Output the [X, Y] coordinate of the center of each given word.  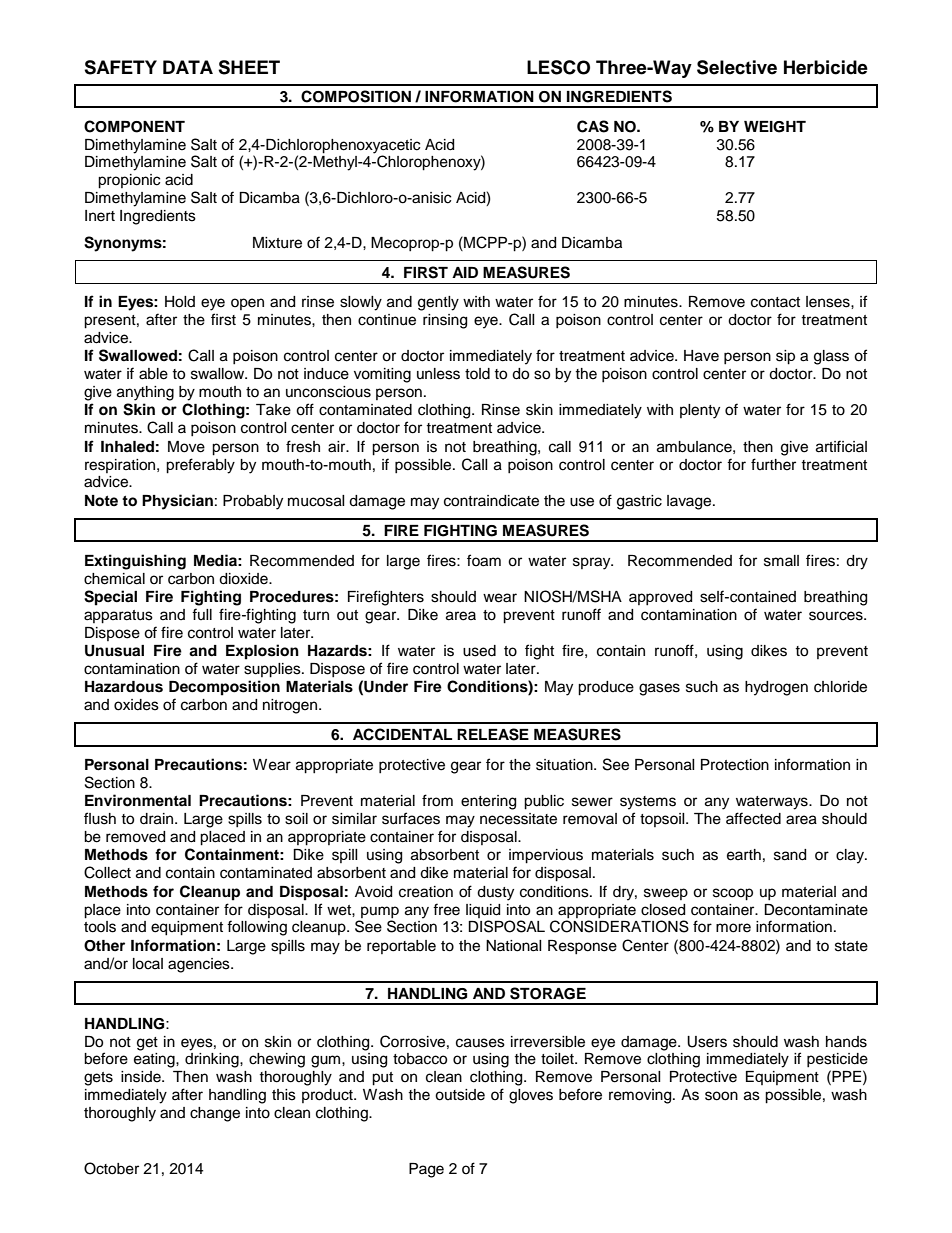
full [202, 614]
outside [460, 1095]
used [479, 651]
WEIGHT [775, 127]
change [215, 1114]
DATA [188, 67]
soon [721, 1096]
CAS [593, 126]
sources [837, 616]
